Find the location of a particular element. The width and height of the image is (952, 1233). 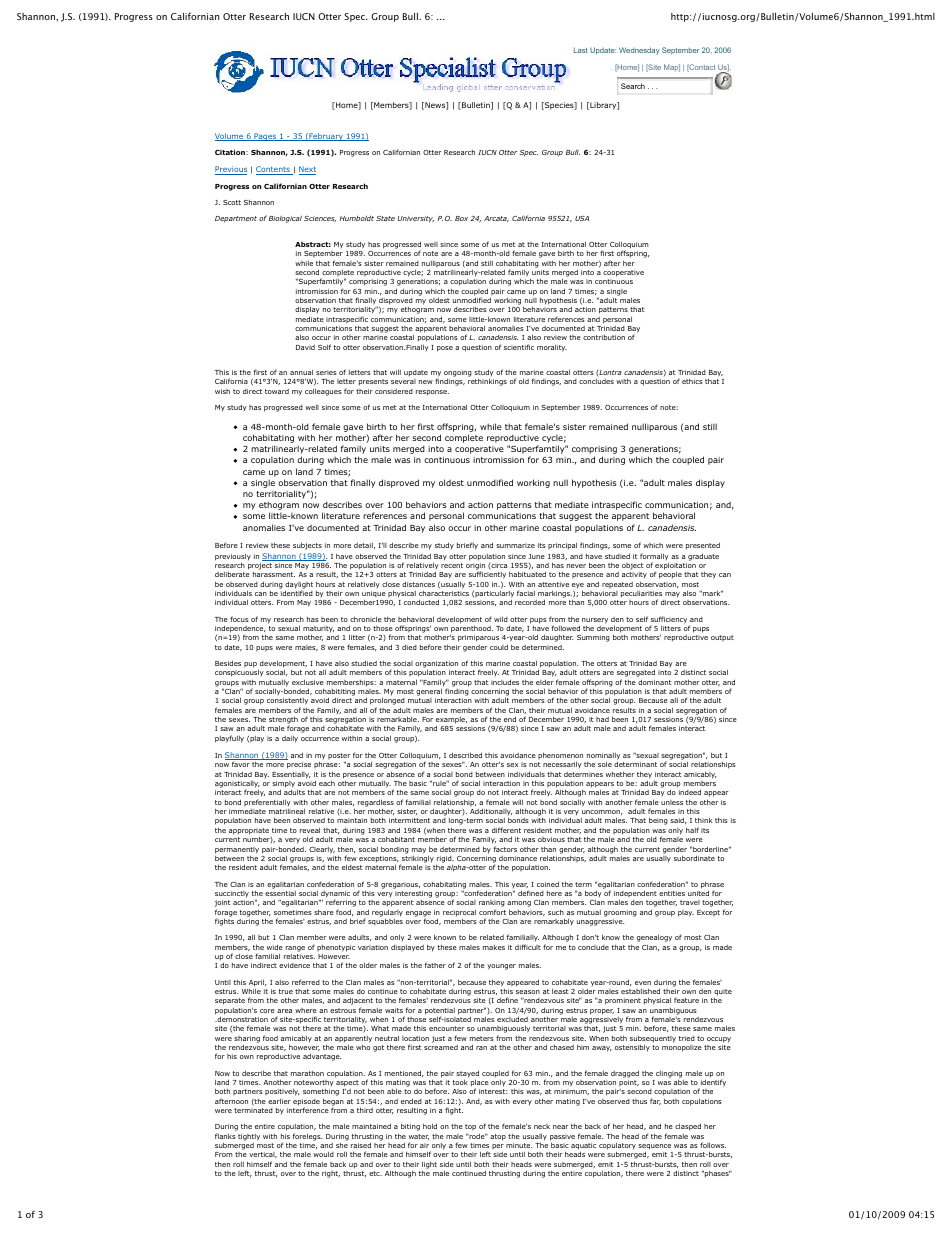

Map is located at coordinates (672, 68).
